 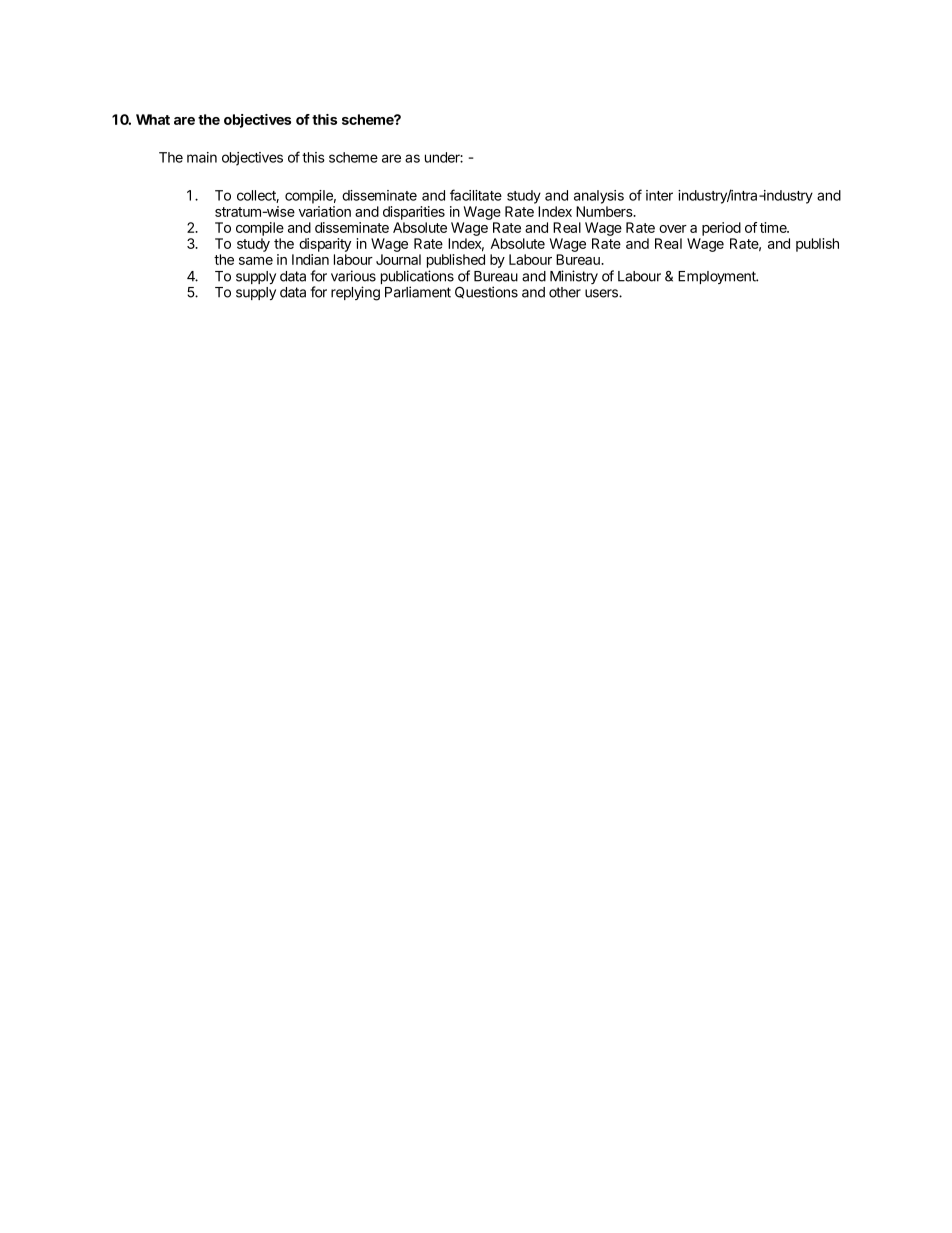 I want to click on What, so click(x=153, y=119).
